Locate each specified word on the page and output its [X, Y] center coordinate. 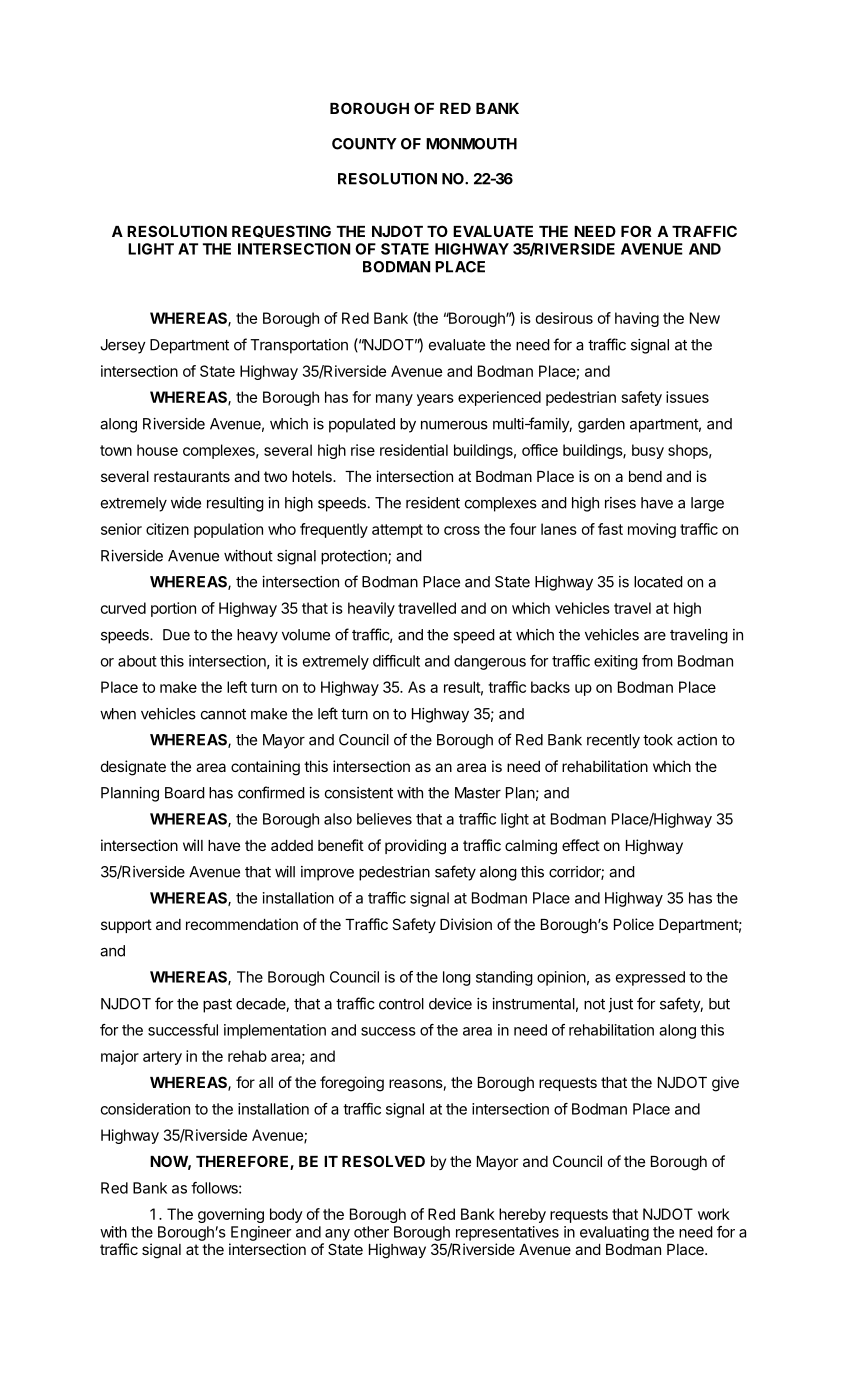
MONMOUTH [471, 144]
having [637, 319]
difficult [396, 661]
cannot [223, 714]
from [657, 661]
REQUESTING [281, 231]
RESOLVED [383, 1161]
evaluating [614, 1233]
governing [231, 1215]
